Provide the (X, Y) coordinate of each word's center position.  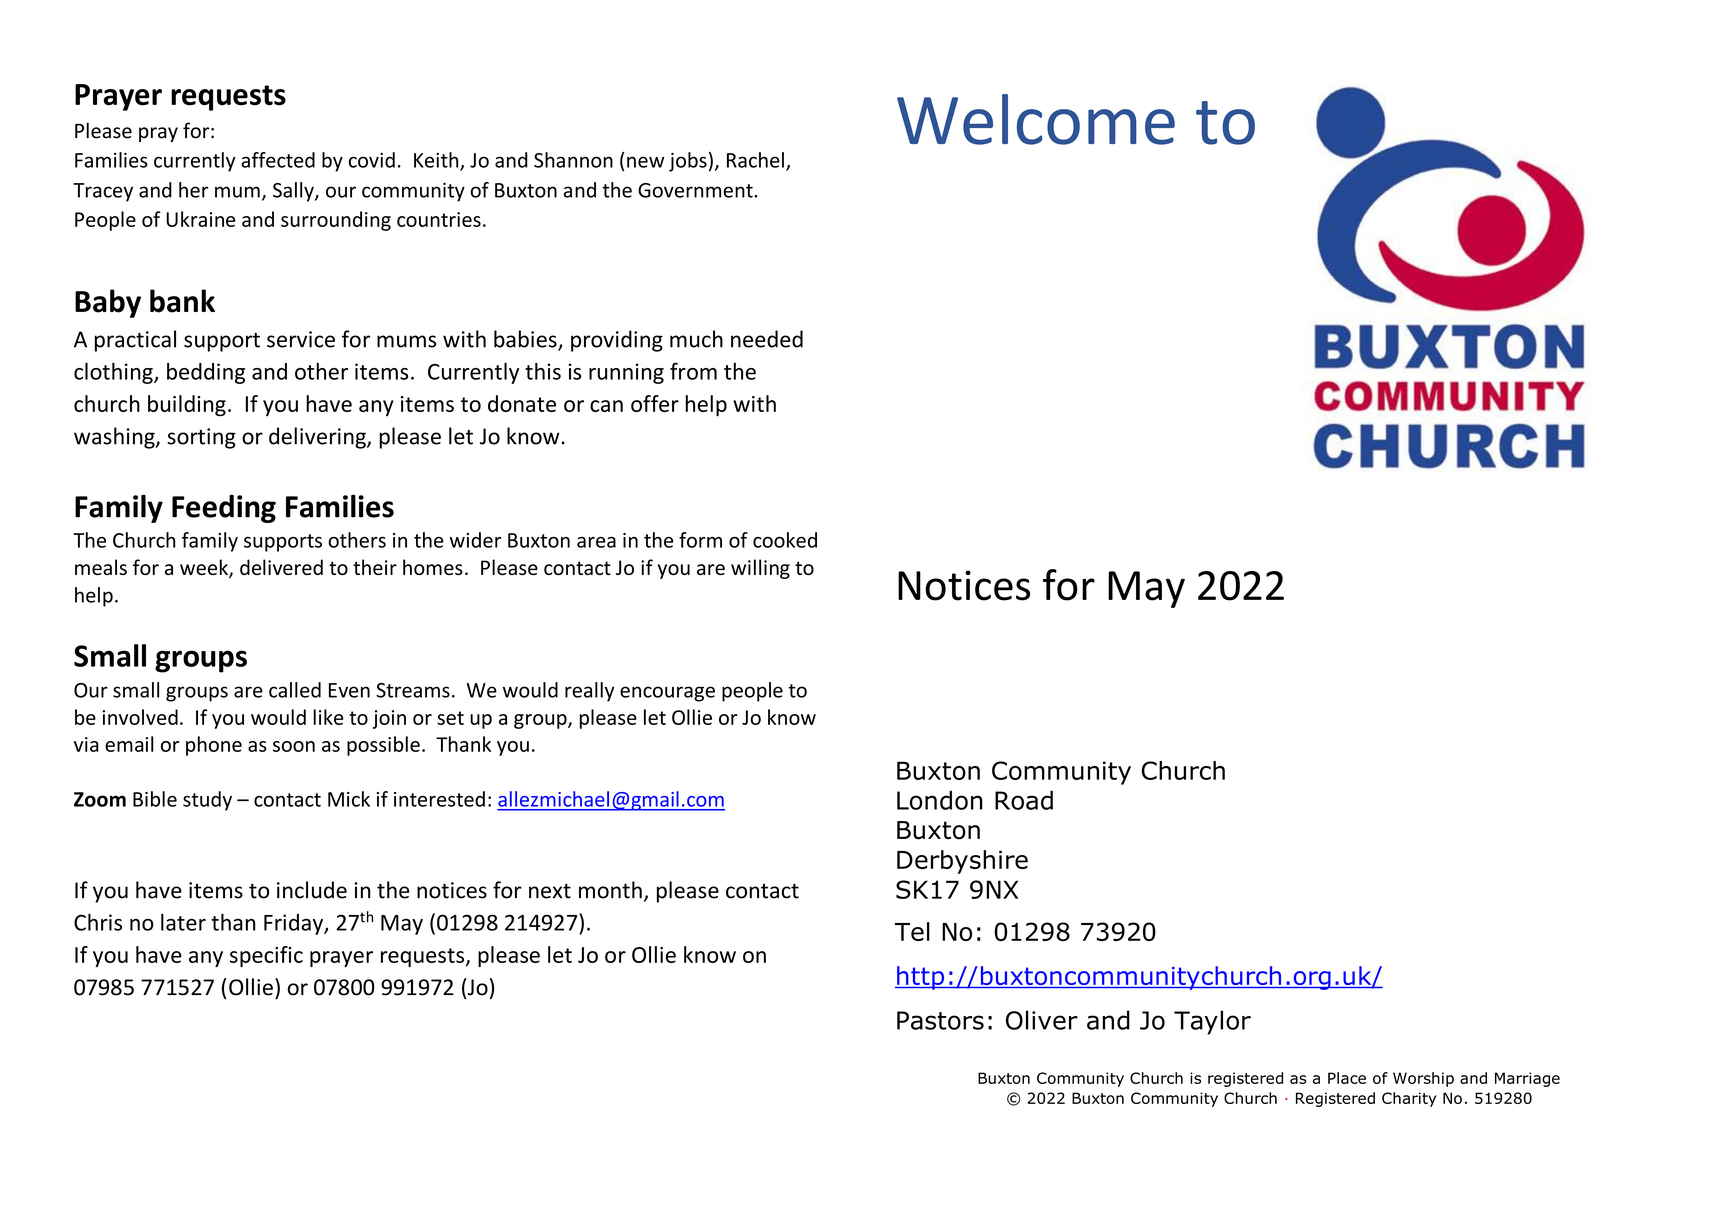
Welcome (1036, 119)
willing (760, 569)
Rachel (755, 160)
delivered (281, 567)
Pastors (940, 1020)
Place (1347, 1078)
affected (278, 160)
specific (266, 956)
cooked (785, 540)
